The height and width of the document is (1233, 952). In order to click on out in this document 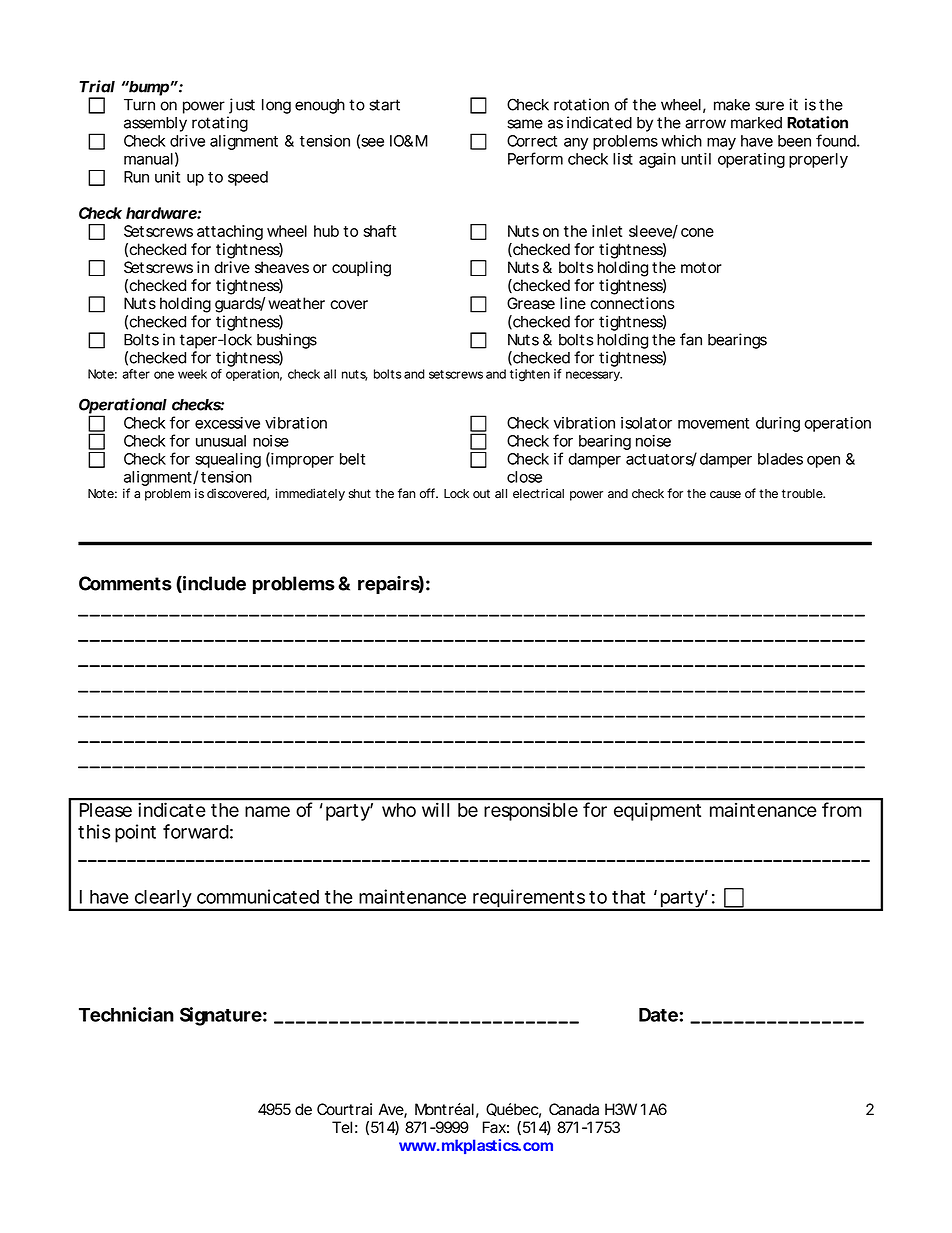, I will do `click(481, 494)`.
